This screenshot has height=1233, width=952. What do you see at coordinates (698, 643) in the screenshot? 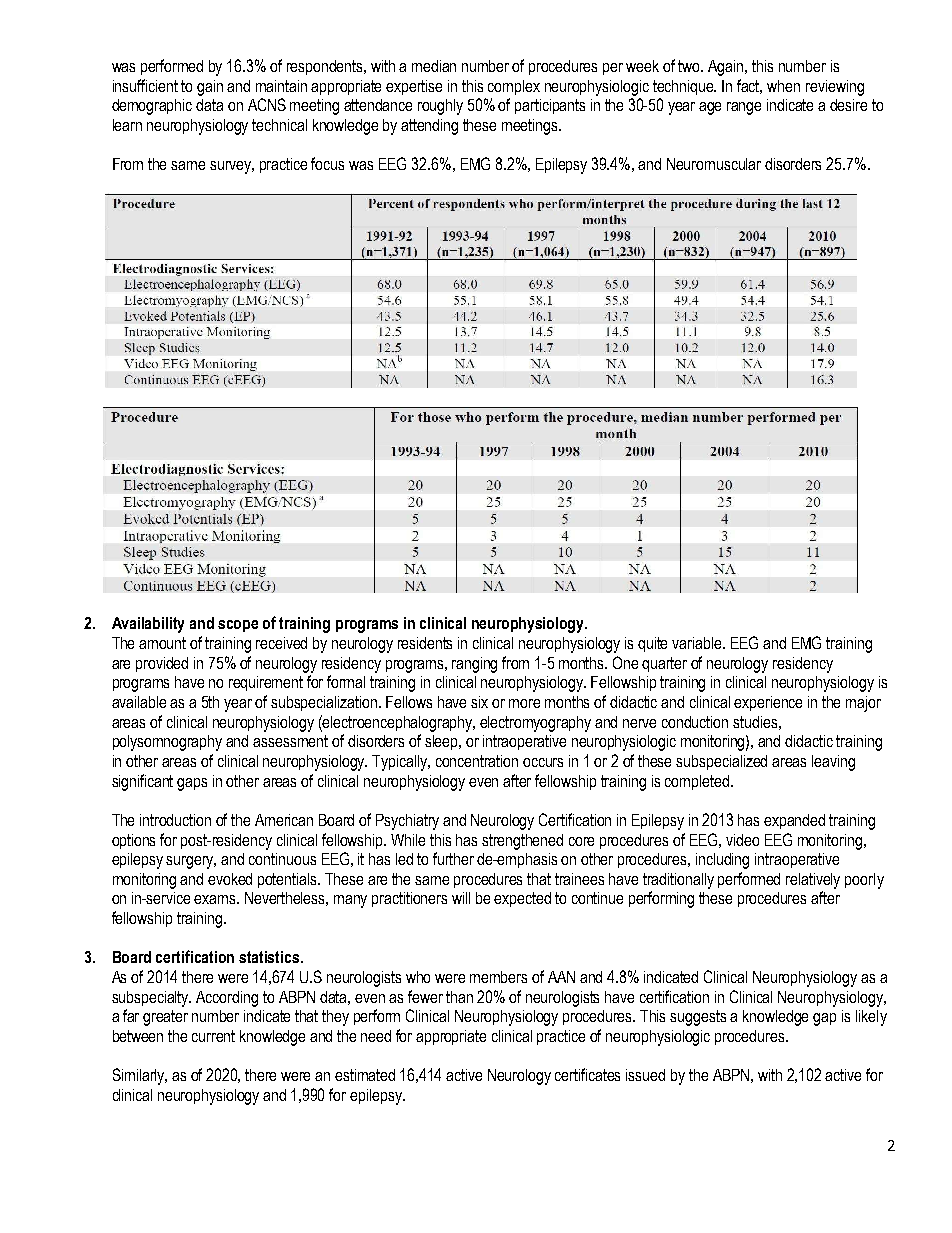
I see `variable` at bounding box center [698, 643].
